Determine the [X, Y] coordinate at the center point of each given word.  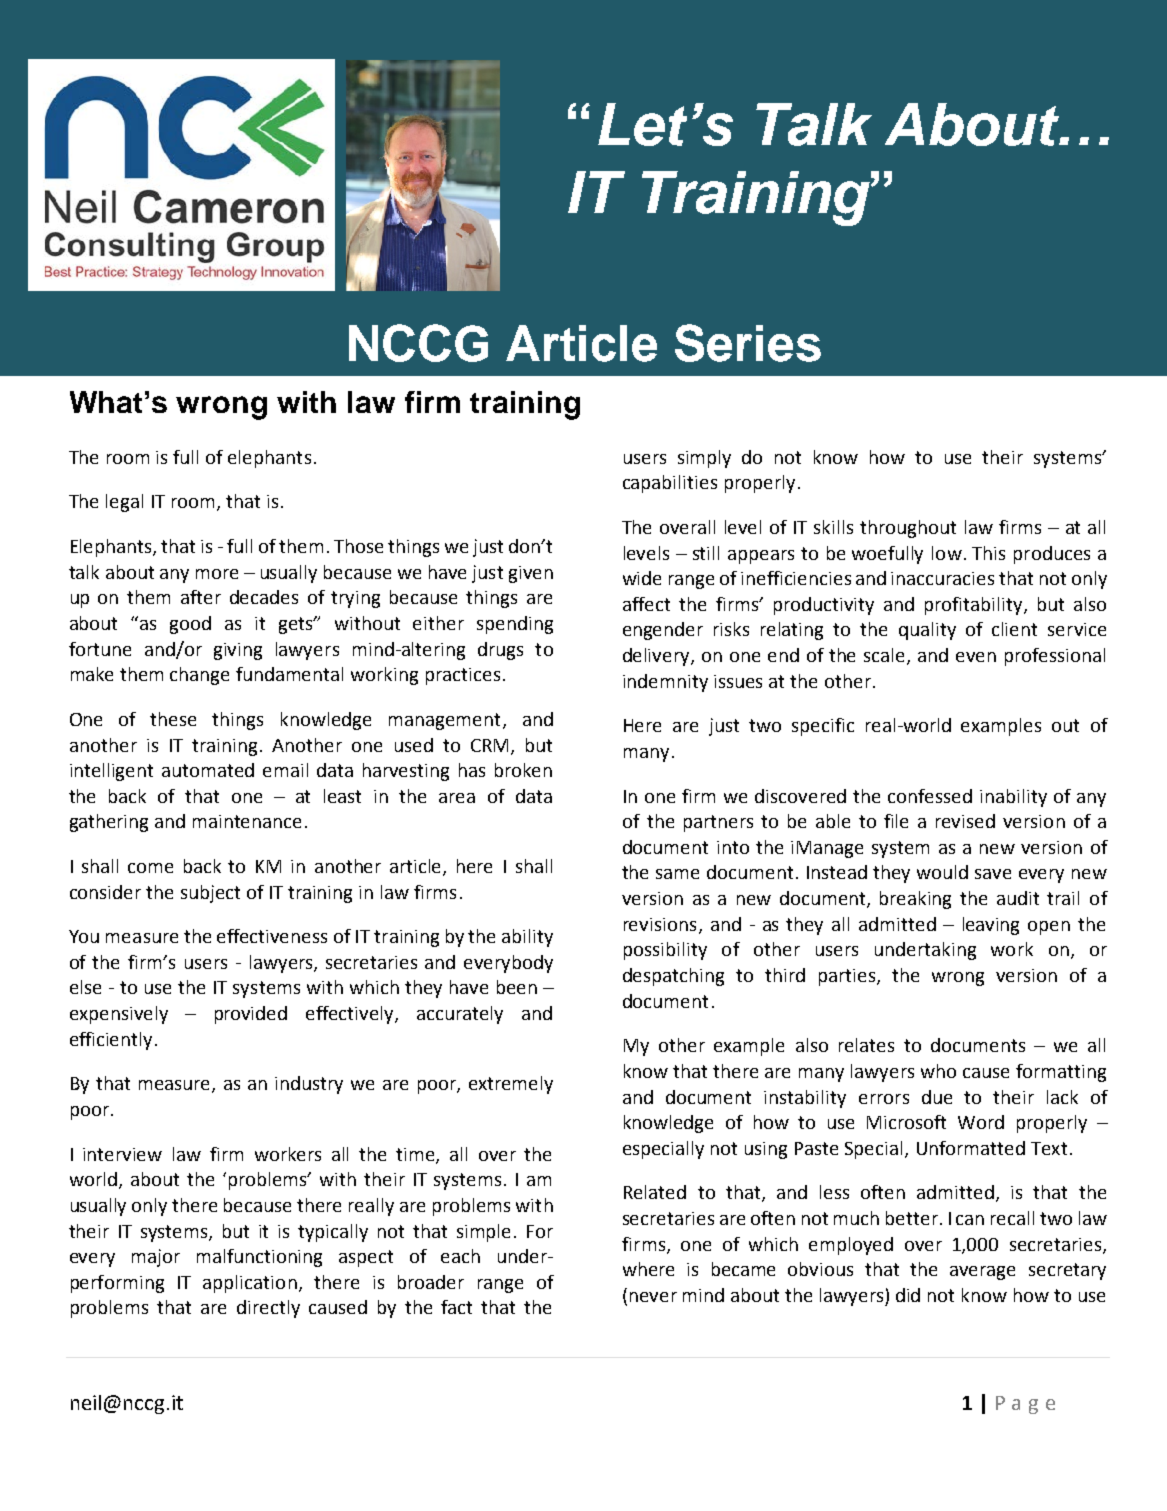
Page [1025, 1405]
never [653, 1297]
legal [124, 503]
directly [268, 1309]
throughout [908, 529]
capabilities [670, 484]
